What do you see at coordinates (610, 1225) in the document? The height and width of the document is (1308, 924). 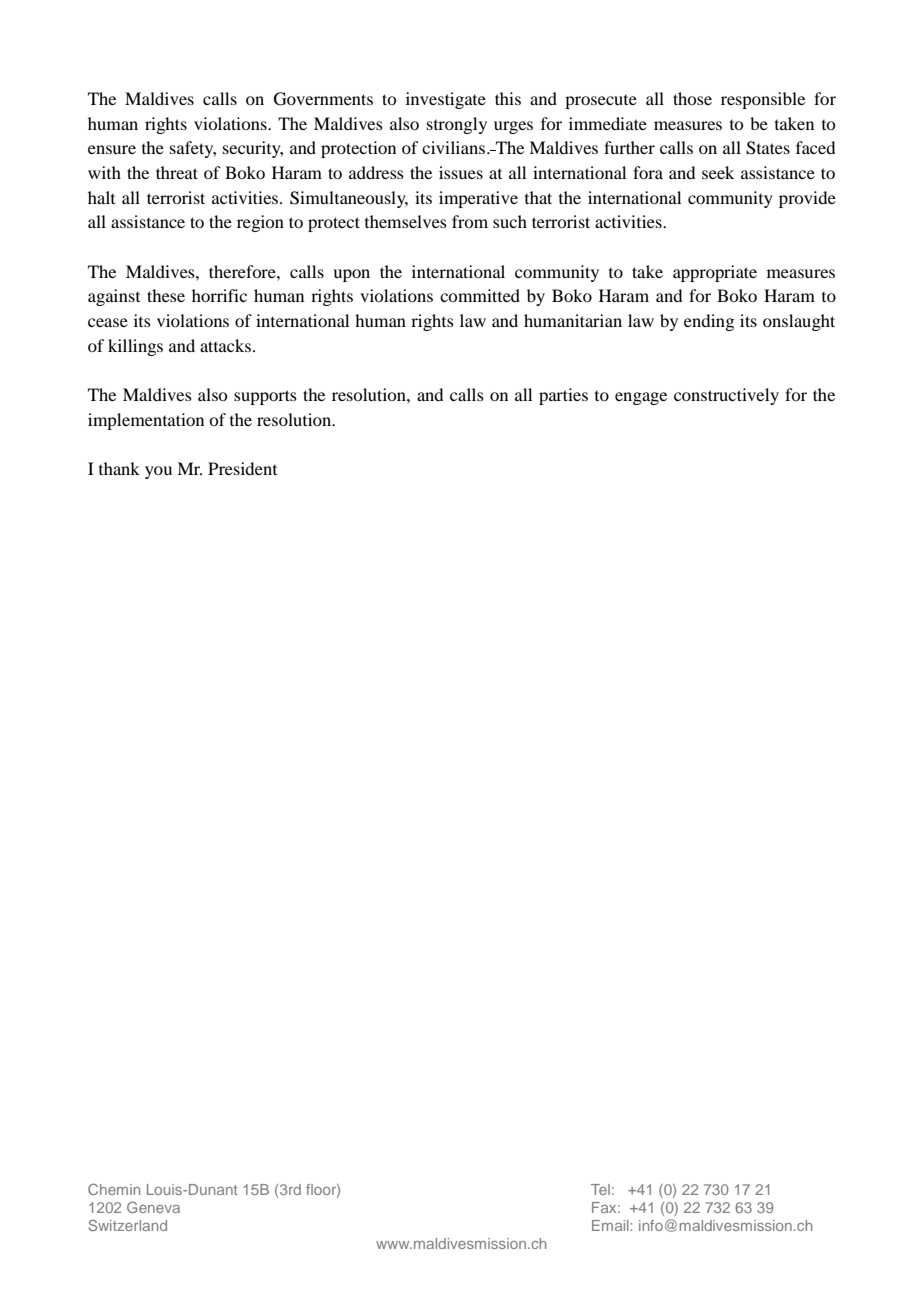 I see `Email` at bounding box center [610, 1225].
